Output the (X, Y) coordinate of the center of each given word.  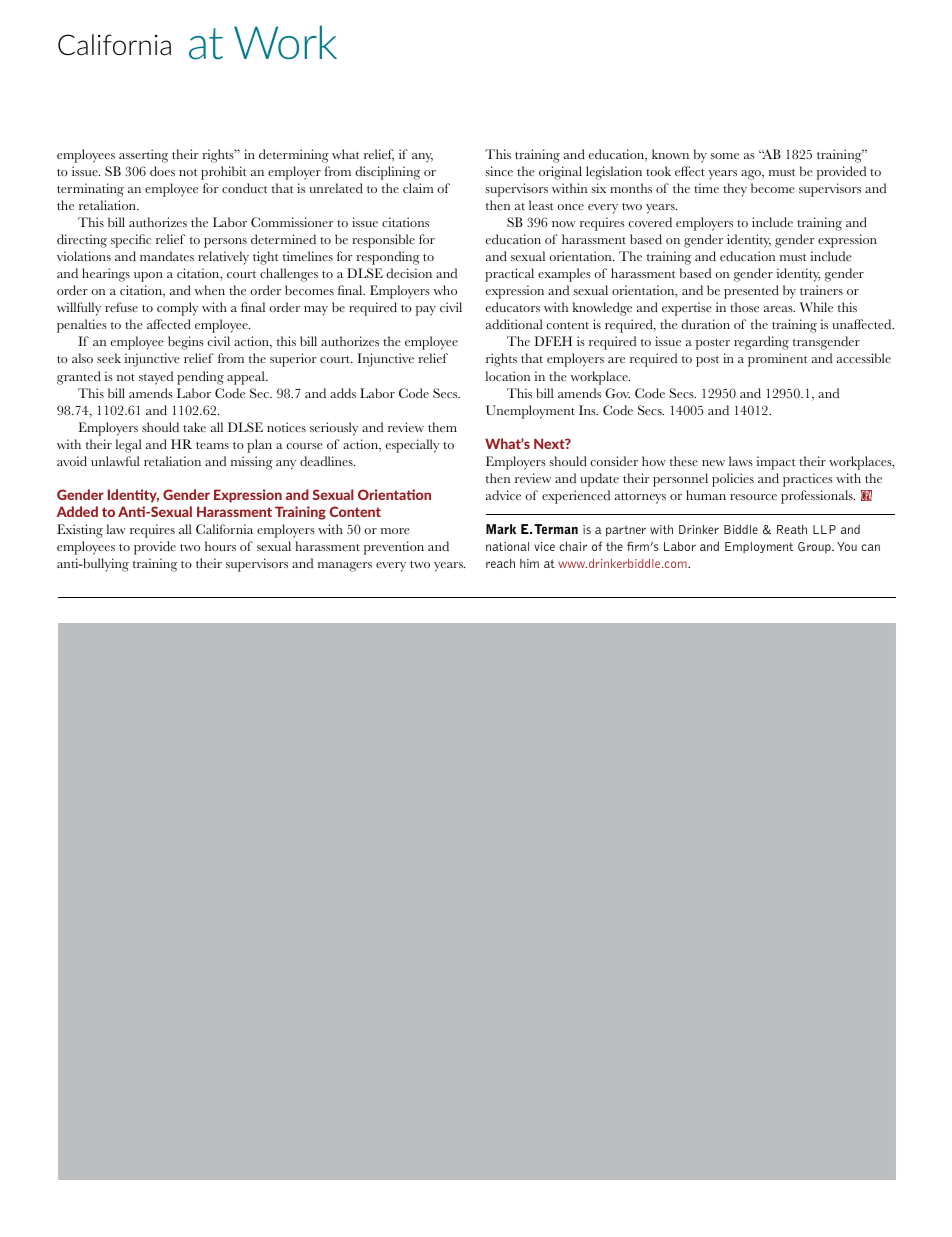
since (499, 171)
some (725, 156)
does (162, 171)
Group (815, 547)
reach (500, 563)
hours (220, 546)
